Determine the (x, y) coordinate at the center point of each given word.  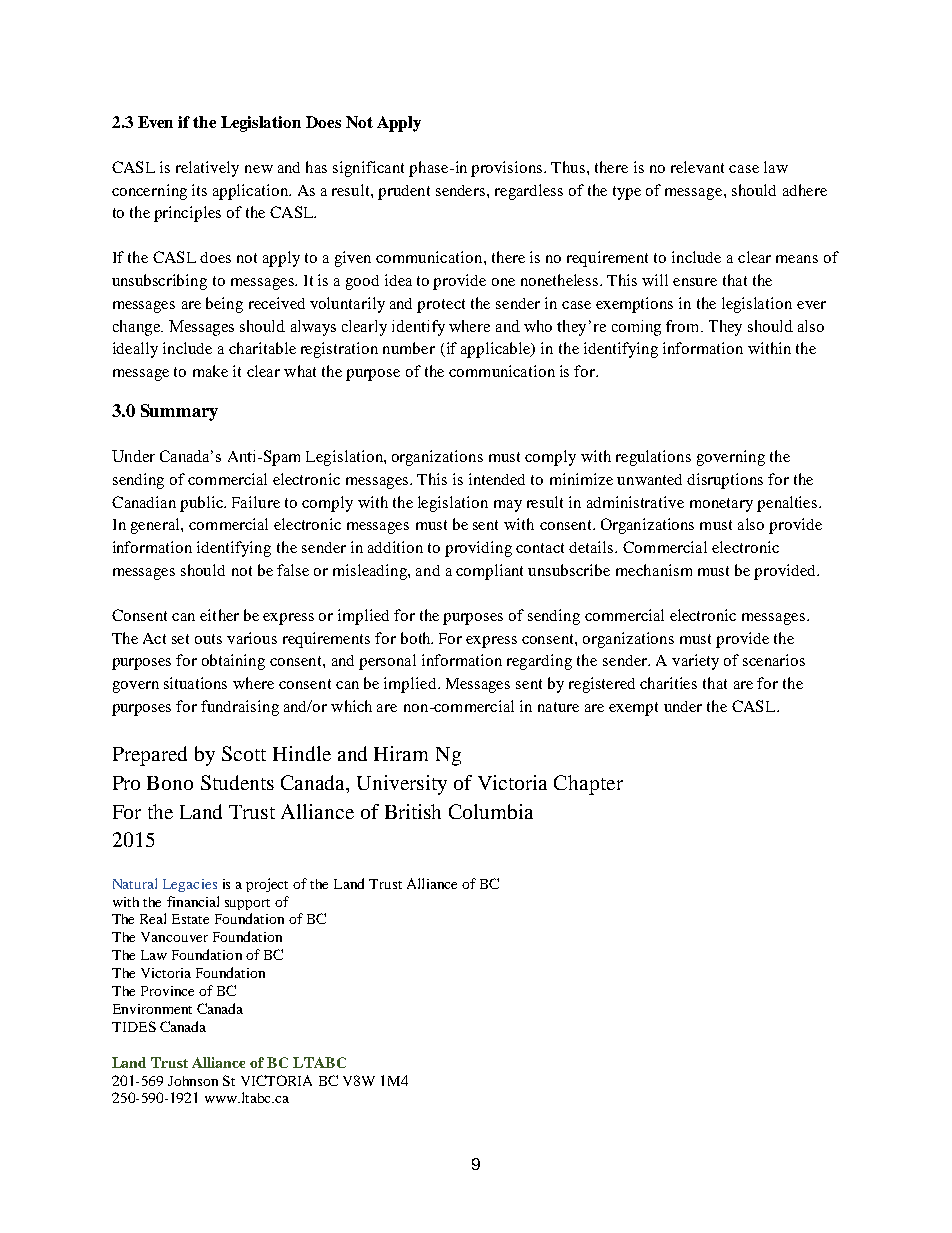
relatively (207, 169)
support (247, 904)
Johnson (193, 1081)
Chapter (588, 785)
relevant (697, 167)
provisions (508, 169)
